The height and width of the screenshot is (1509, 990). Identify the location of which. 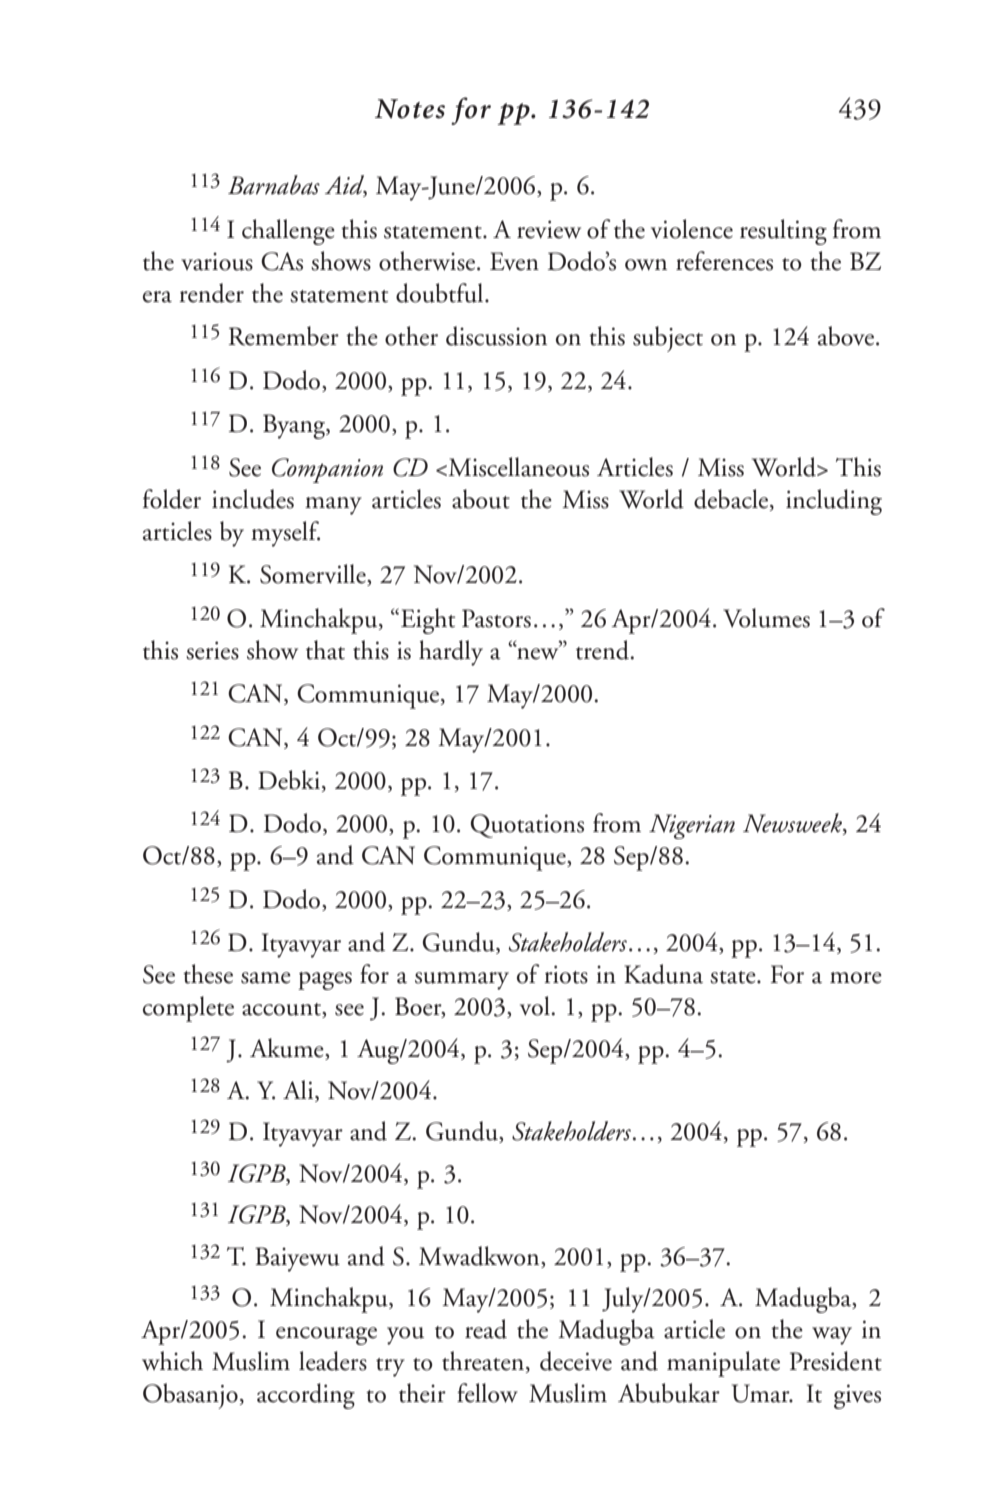
(172, 1361).
